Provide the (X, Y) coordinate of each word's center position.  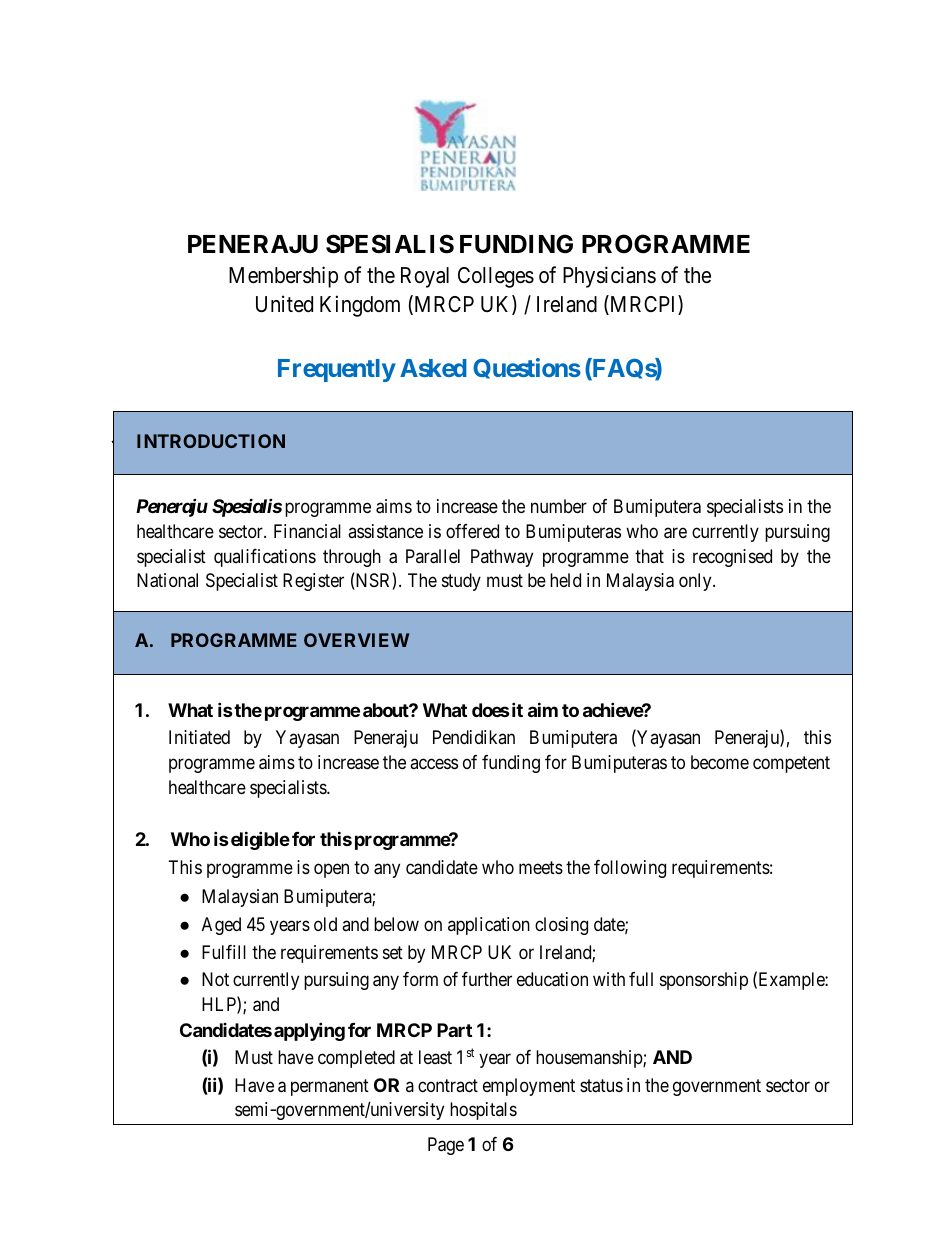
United (284, 304)
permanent (330, 1087)
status (601, 1086)
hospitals (483, 1111)
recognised (732, 558)
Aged (221, 926)
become (720, 762)
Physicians (609, 277)
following (630, 869)
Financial (307, 531)
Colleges (496, 277)
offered (472, 531)
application (489, 926)
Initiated (199, 737)
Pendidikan (474, 737)
